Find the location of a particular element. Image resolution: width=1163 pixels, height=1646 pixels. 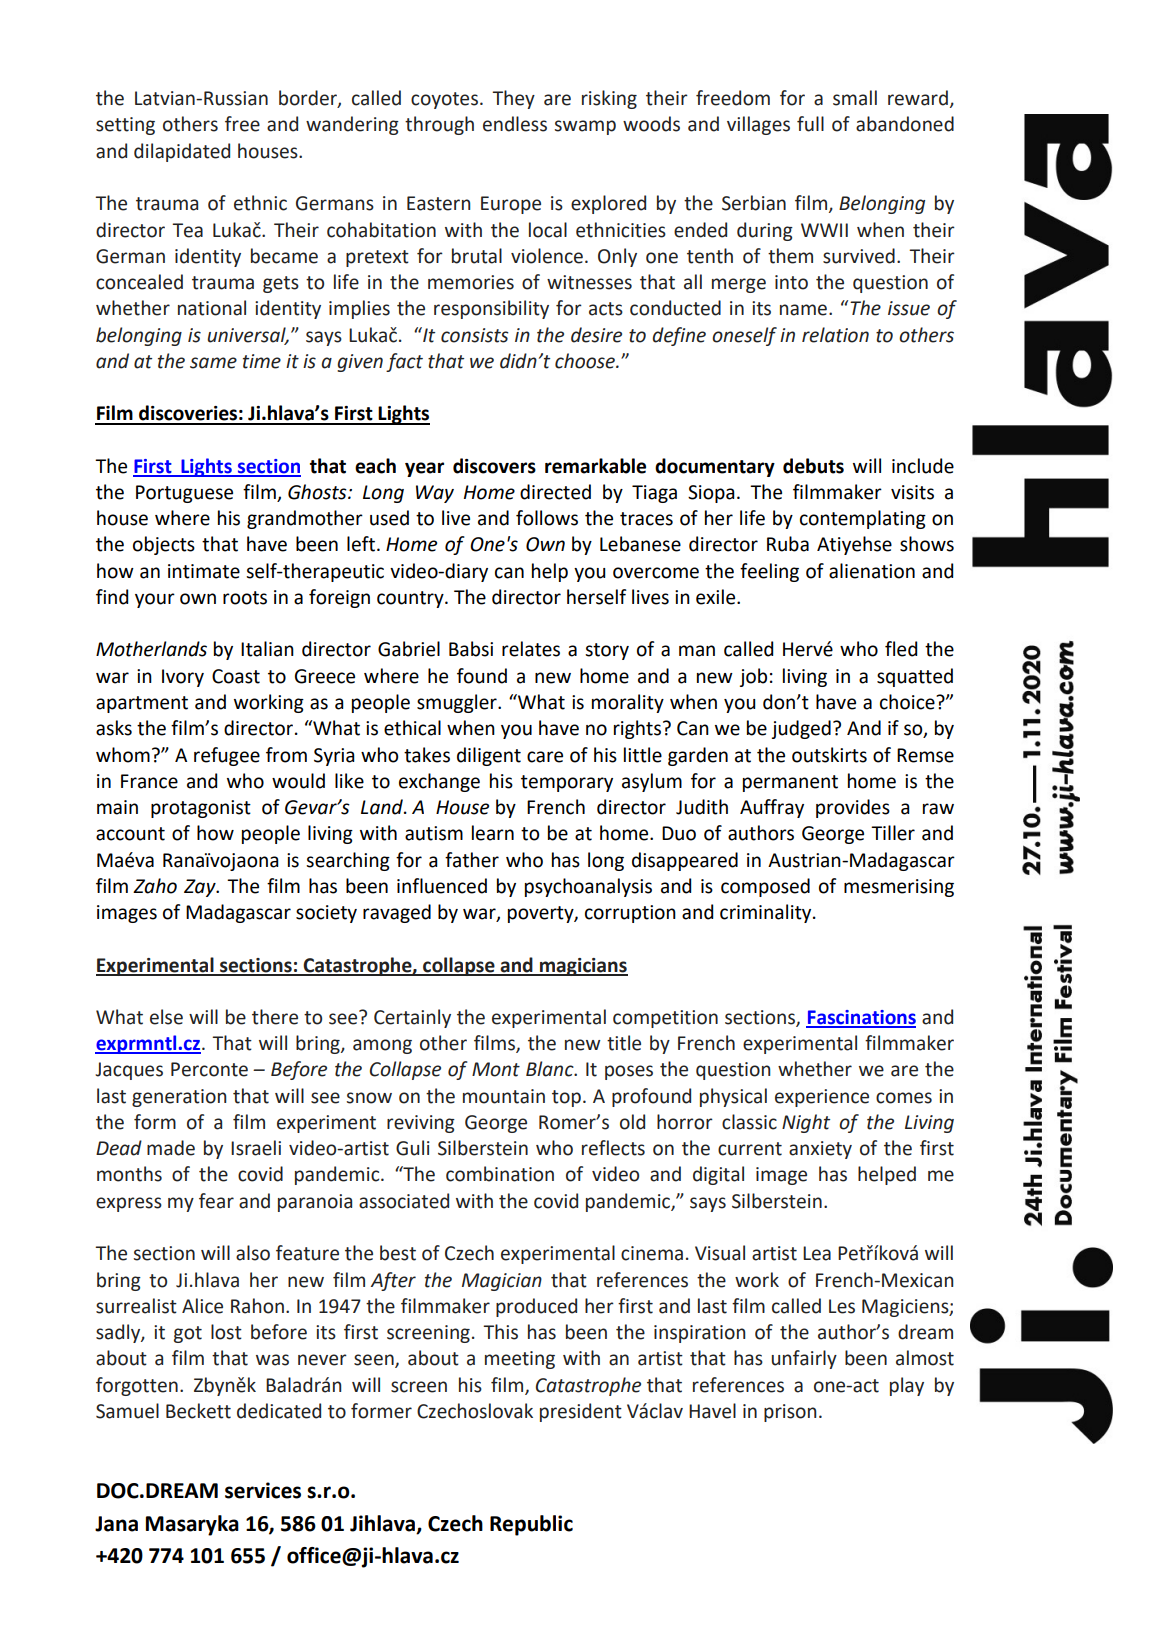

relates is located at coordinates (531, 649).
